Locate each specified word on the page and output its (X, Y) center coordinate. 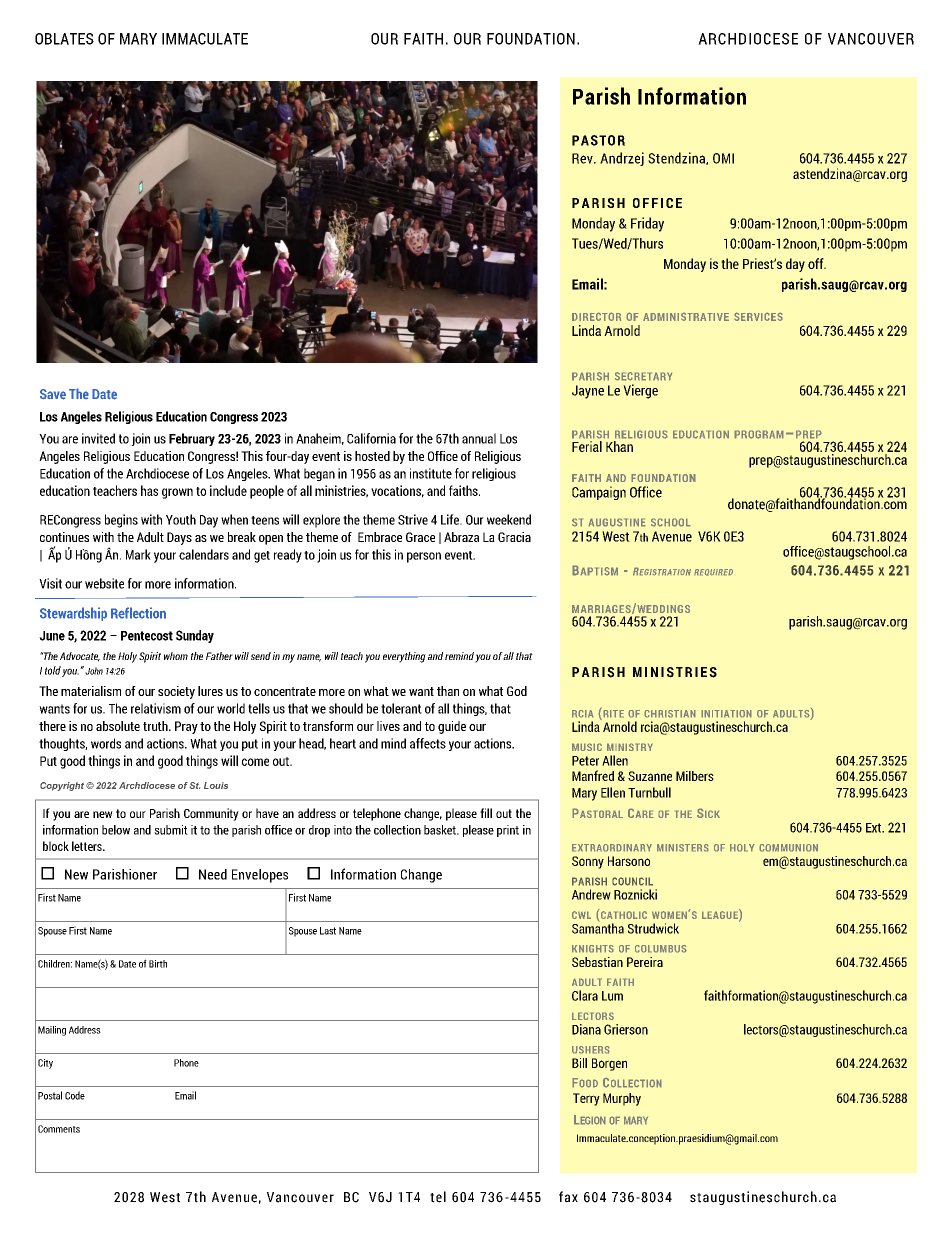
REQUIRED (713, 572)
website (104, 583)
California (371, 438)
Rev (583, 158)
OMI (723, 158)
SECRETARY (643, 376)
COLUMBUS (661, 949)
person (424, 557)
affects (428, 743)
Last (328, 931)
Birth (158, 964)
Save (53, 394)
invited (98, 438)
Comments (59, 1129)
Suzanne (650, 776)
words (106, 743)
